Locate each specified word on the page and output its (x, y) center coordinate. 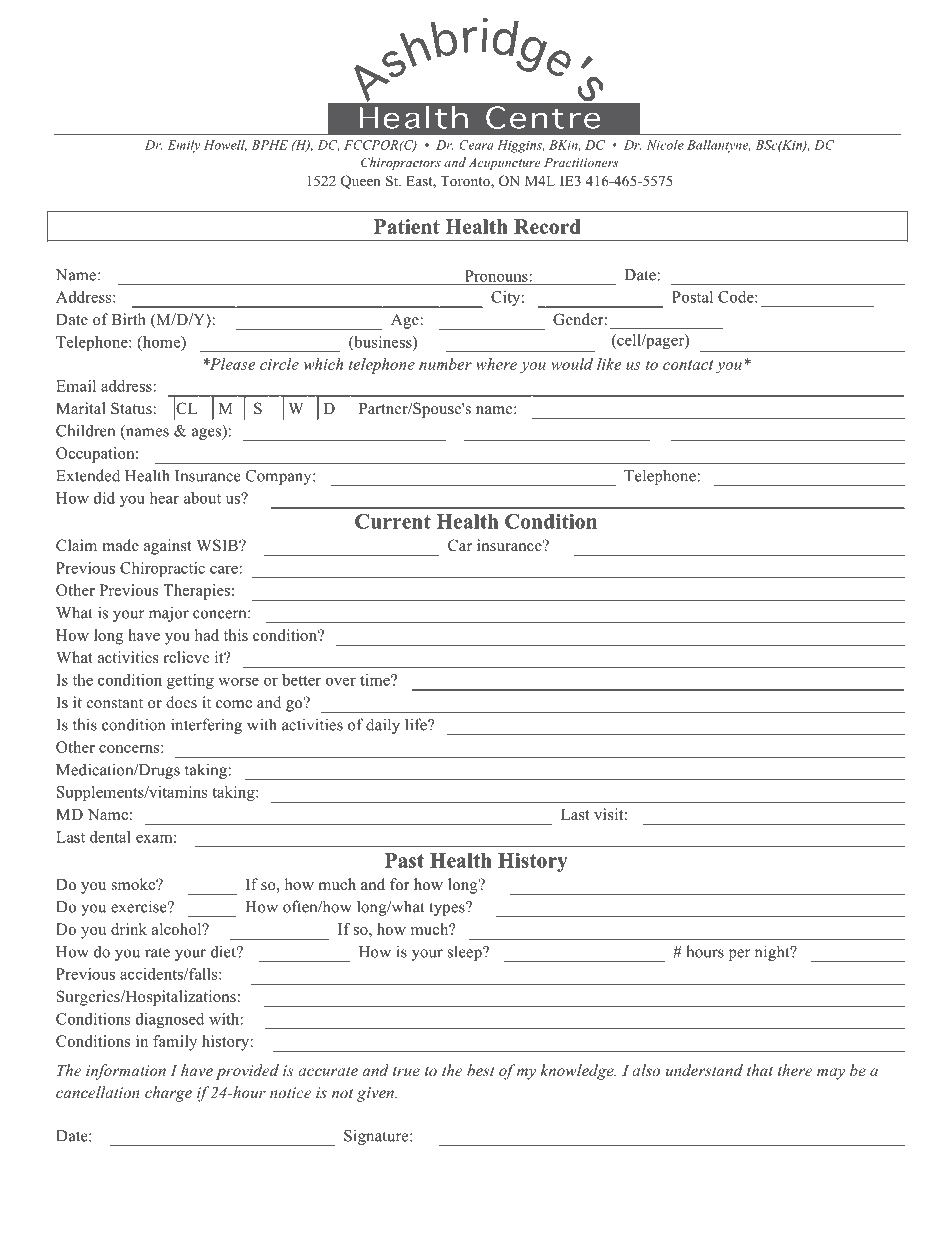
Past (404, 860)
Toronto (466, 182)
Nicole (665, 145)
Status (132, 408)
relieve (186, 657)
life (417, 724)
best (480, 1070)
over (341, 681)
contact (688, 365)
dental (110, 837)
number (445, 364)
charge (168, 1094)
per (739, 955)
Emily (184, 146)
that (760, 1070)
